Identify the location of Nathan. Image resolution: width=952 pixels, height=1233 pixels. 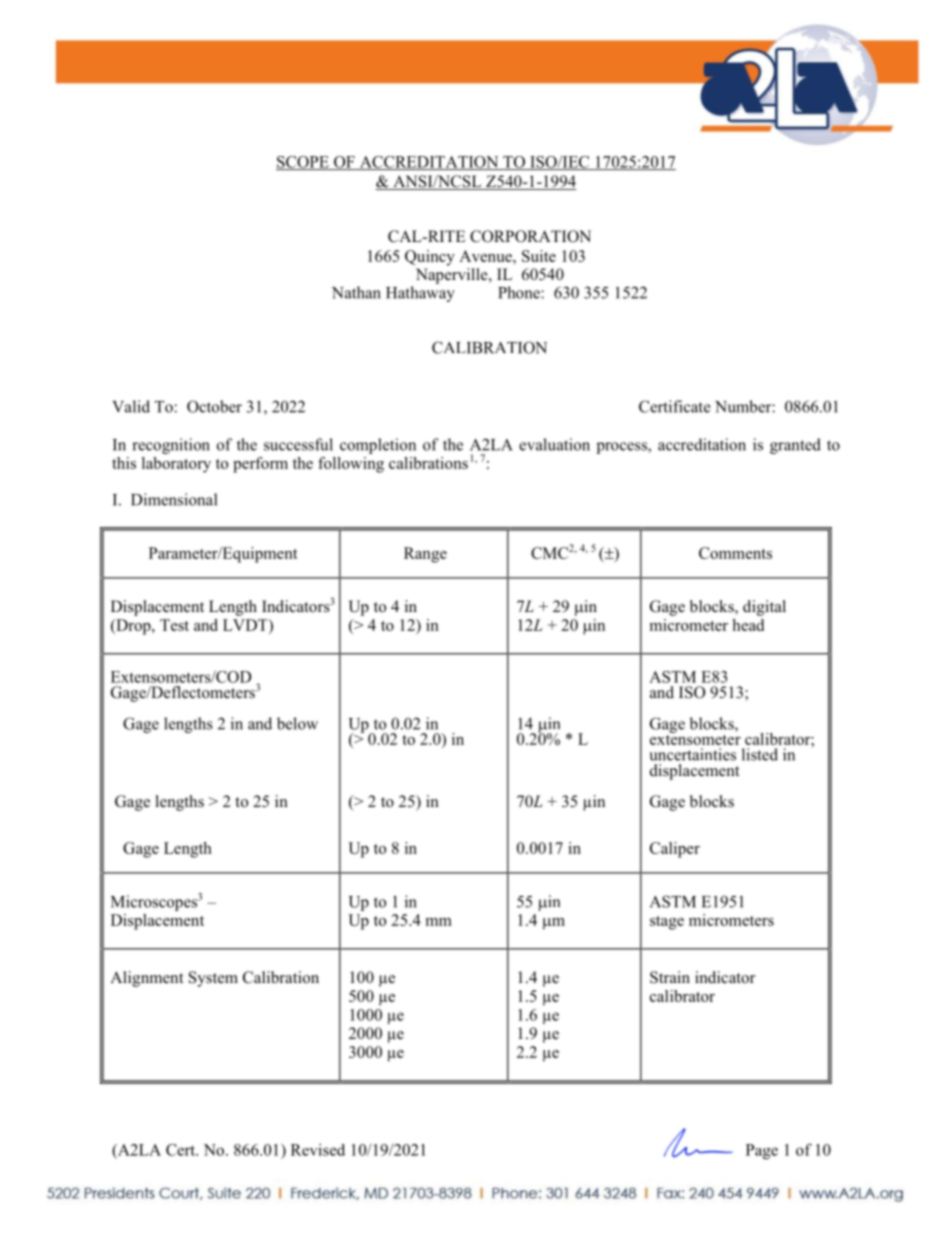
(356, 292).
